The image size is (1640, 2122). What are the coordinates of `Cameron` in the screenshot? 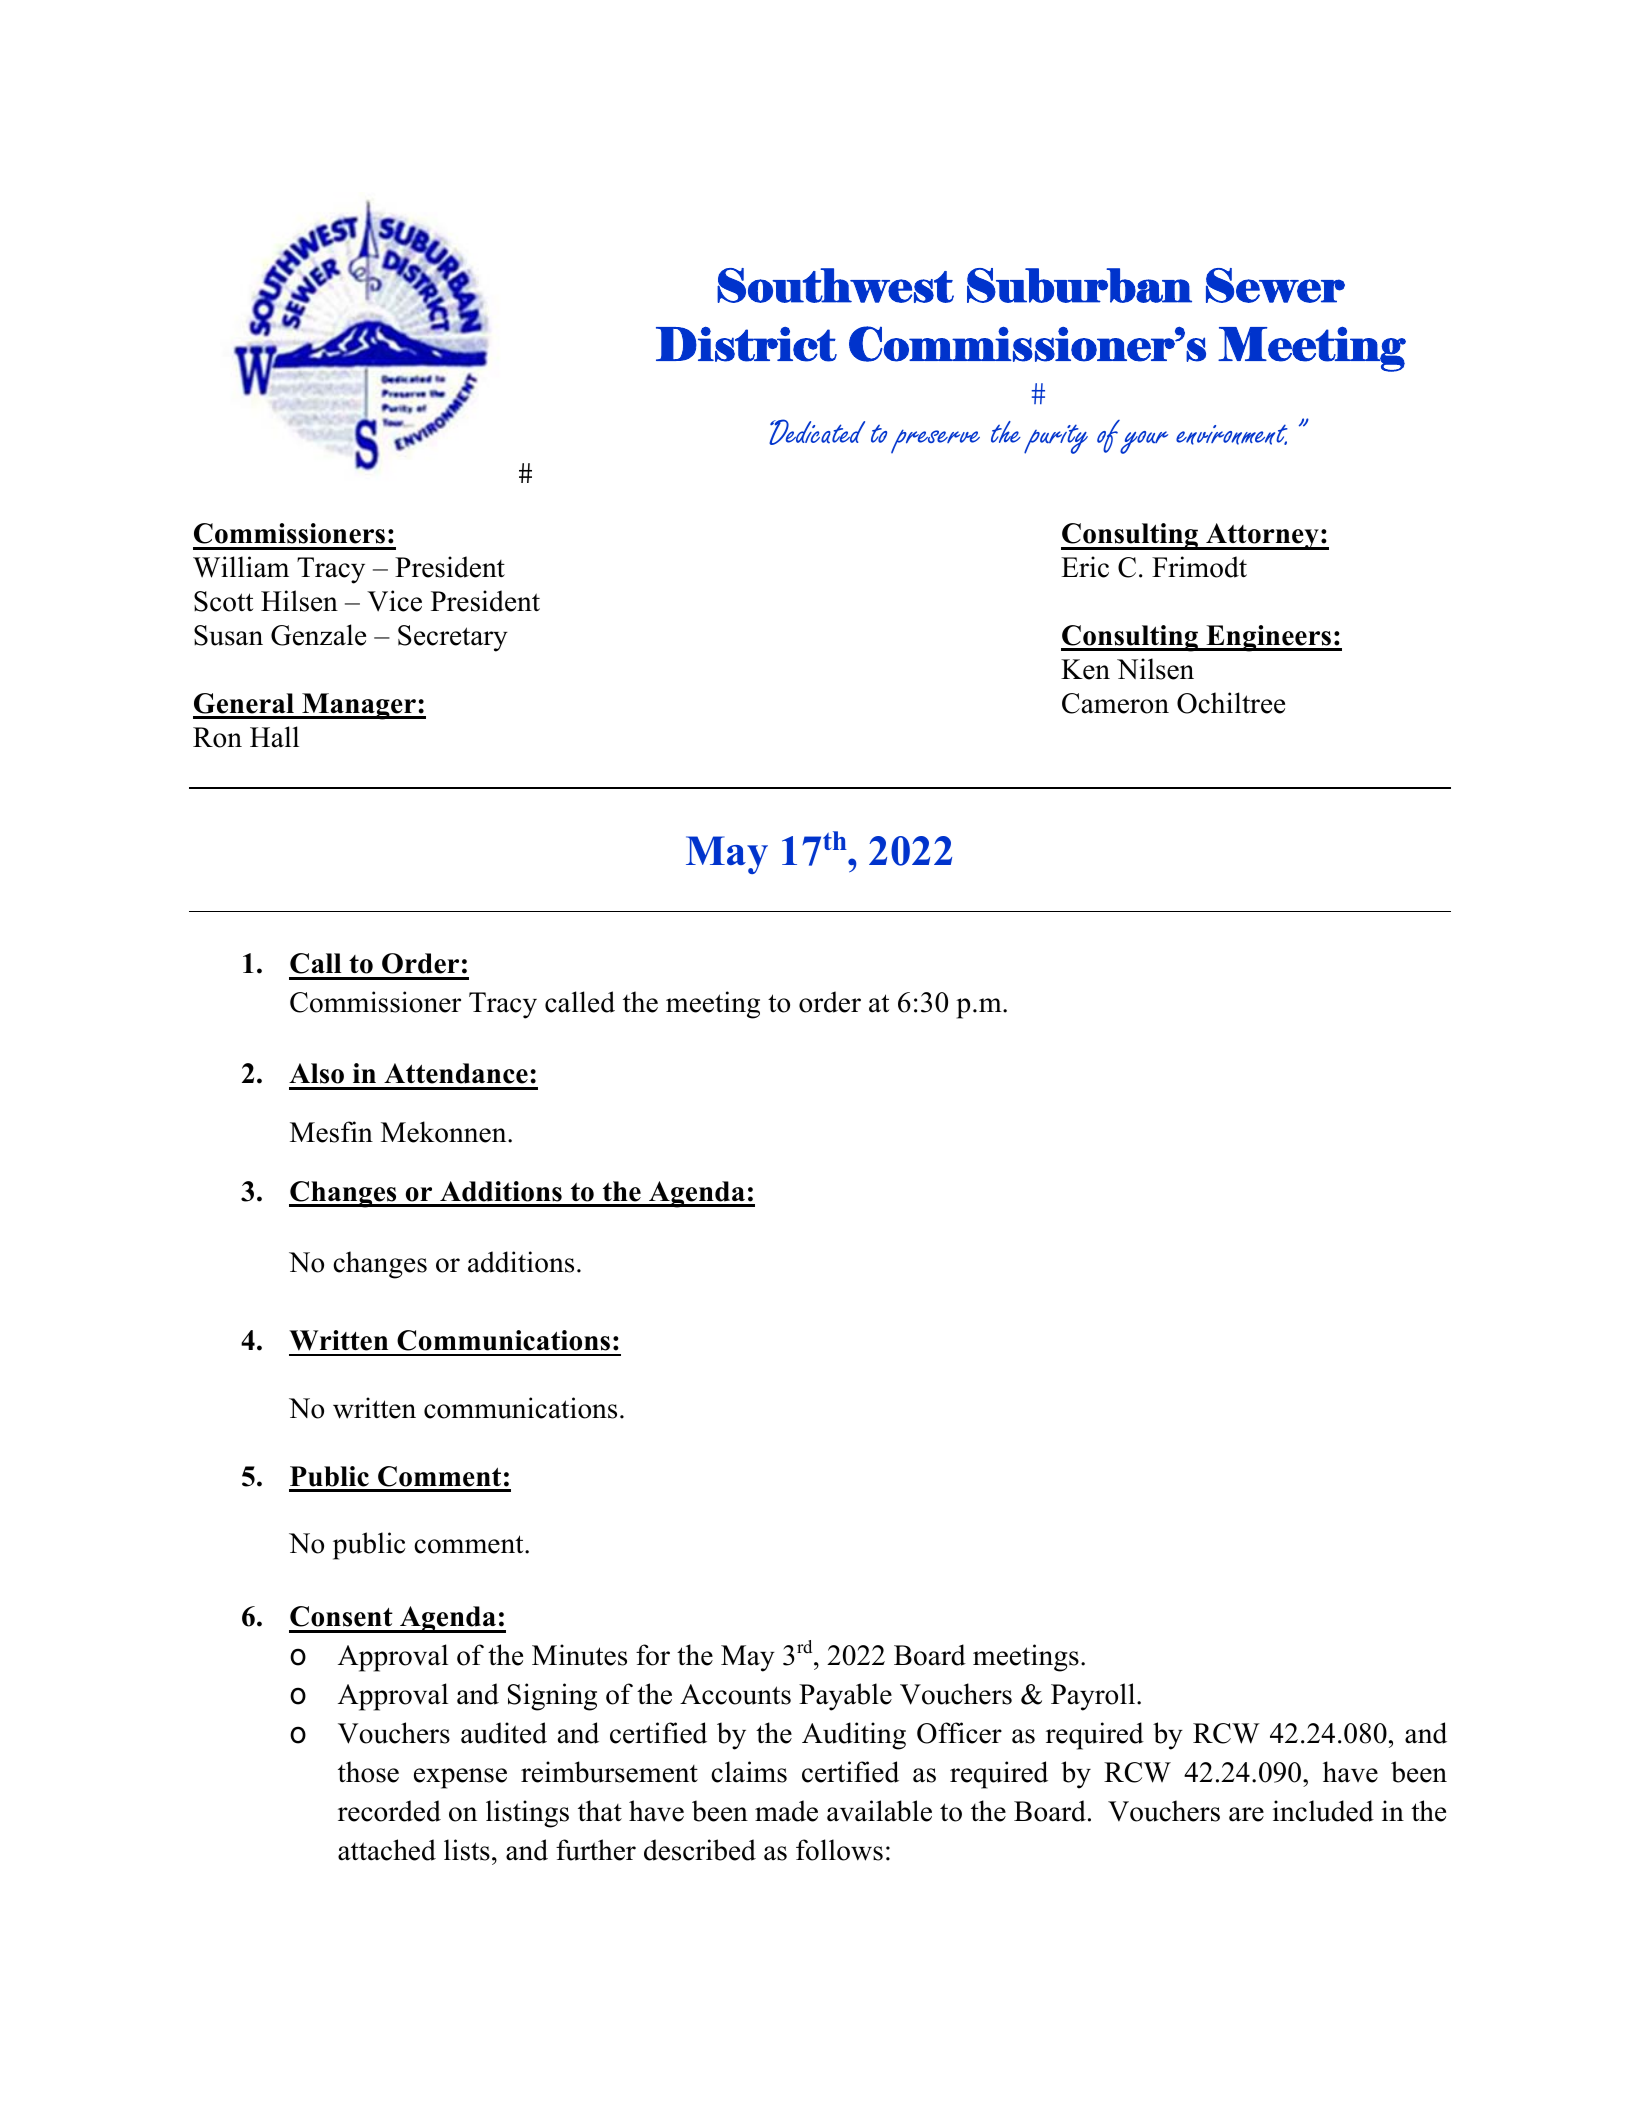 It's located at (1115, 703).
